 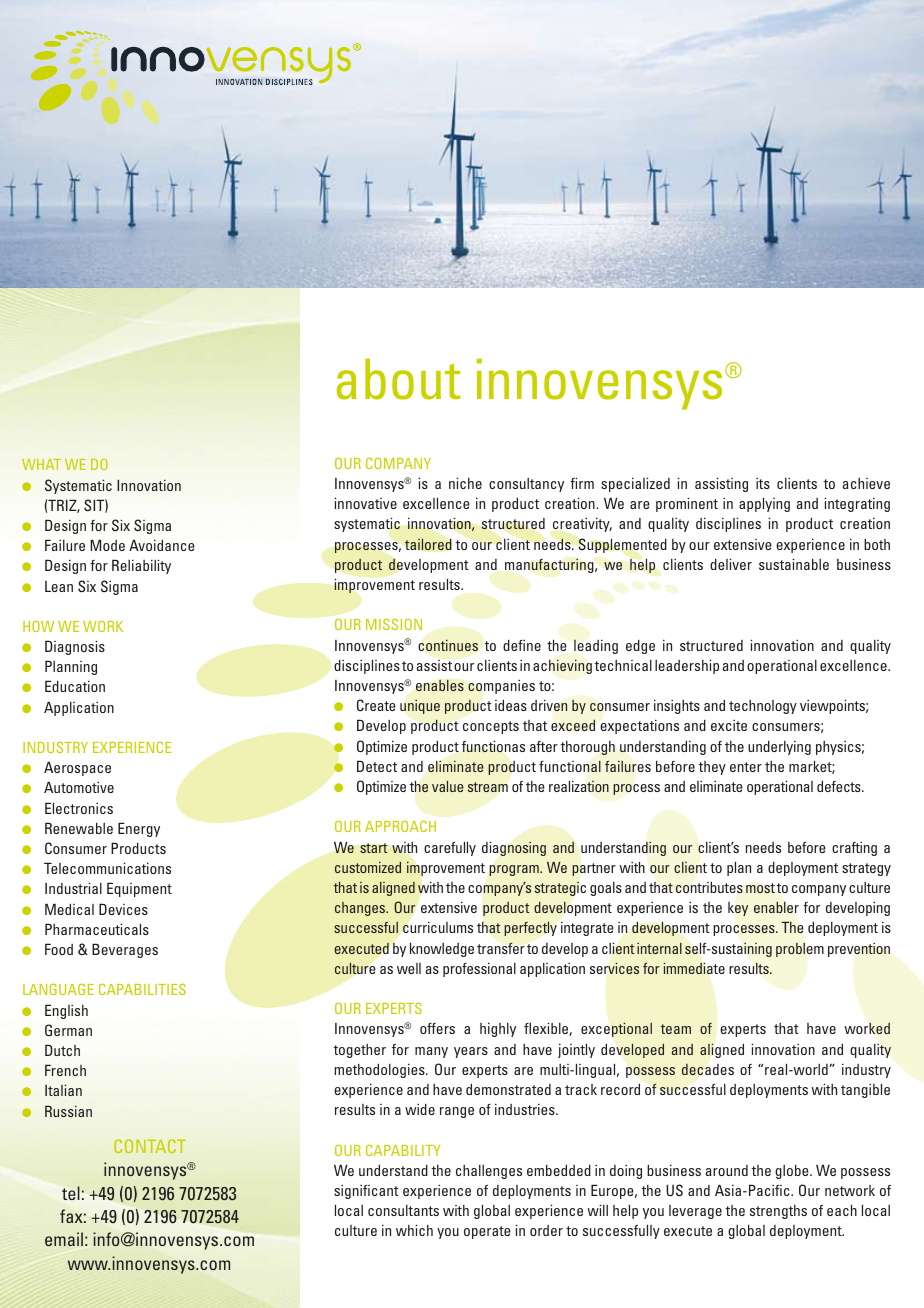 What do you see at coordinates (448, 786) in the page?
I see `value` at bounding box center [448, 786].
